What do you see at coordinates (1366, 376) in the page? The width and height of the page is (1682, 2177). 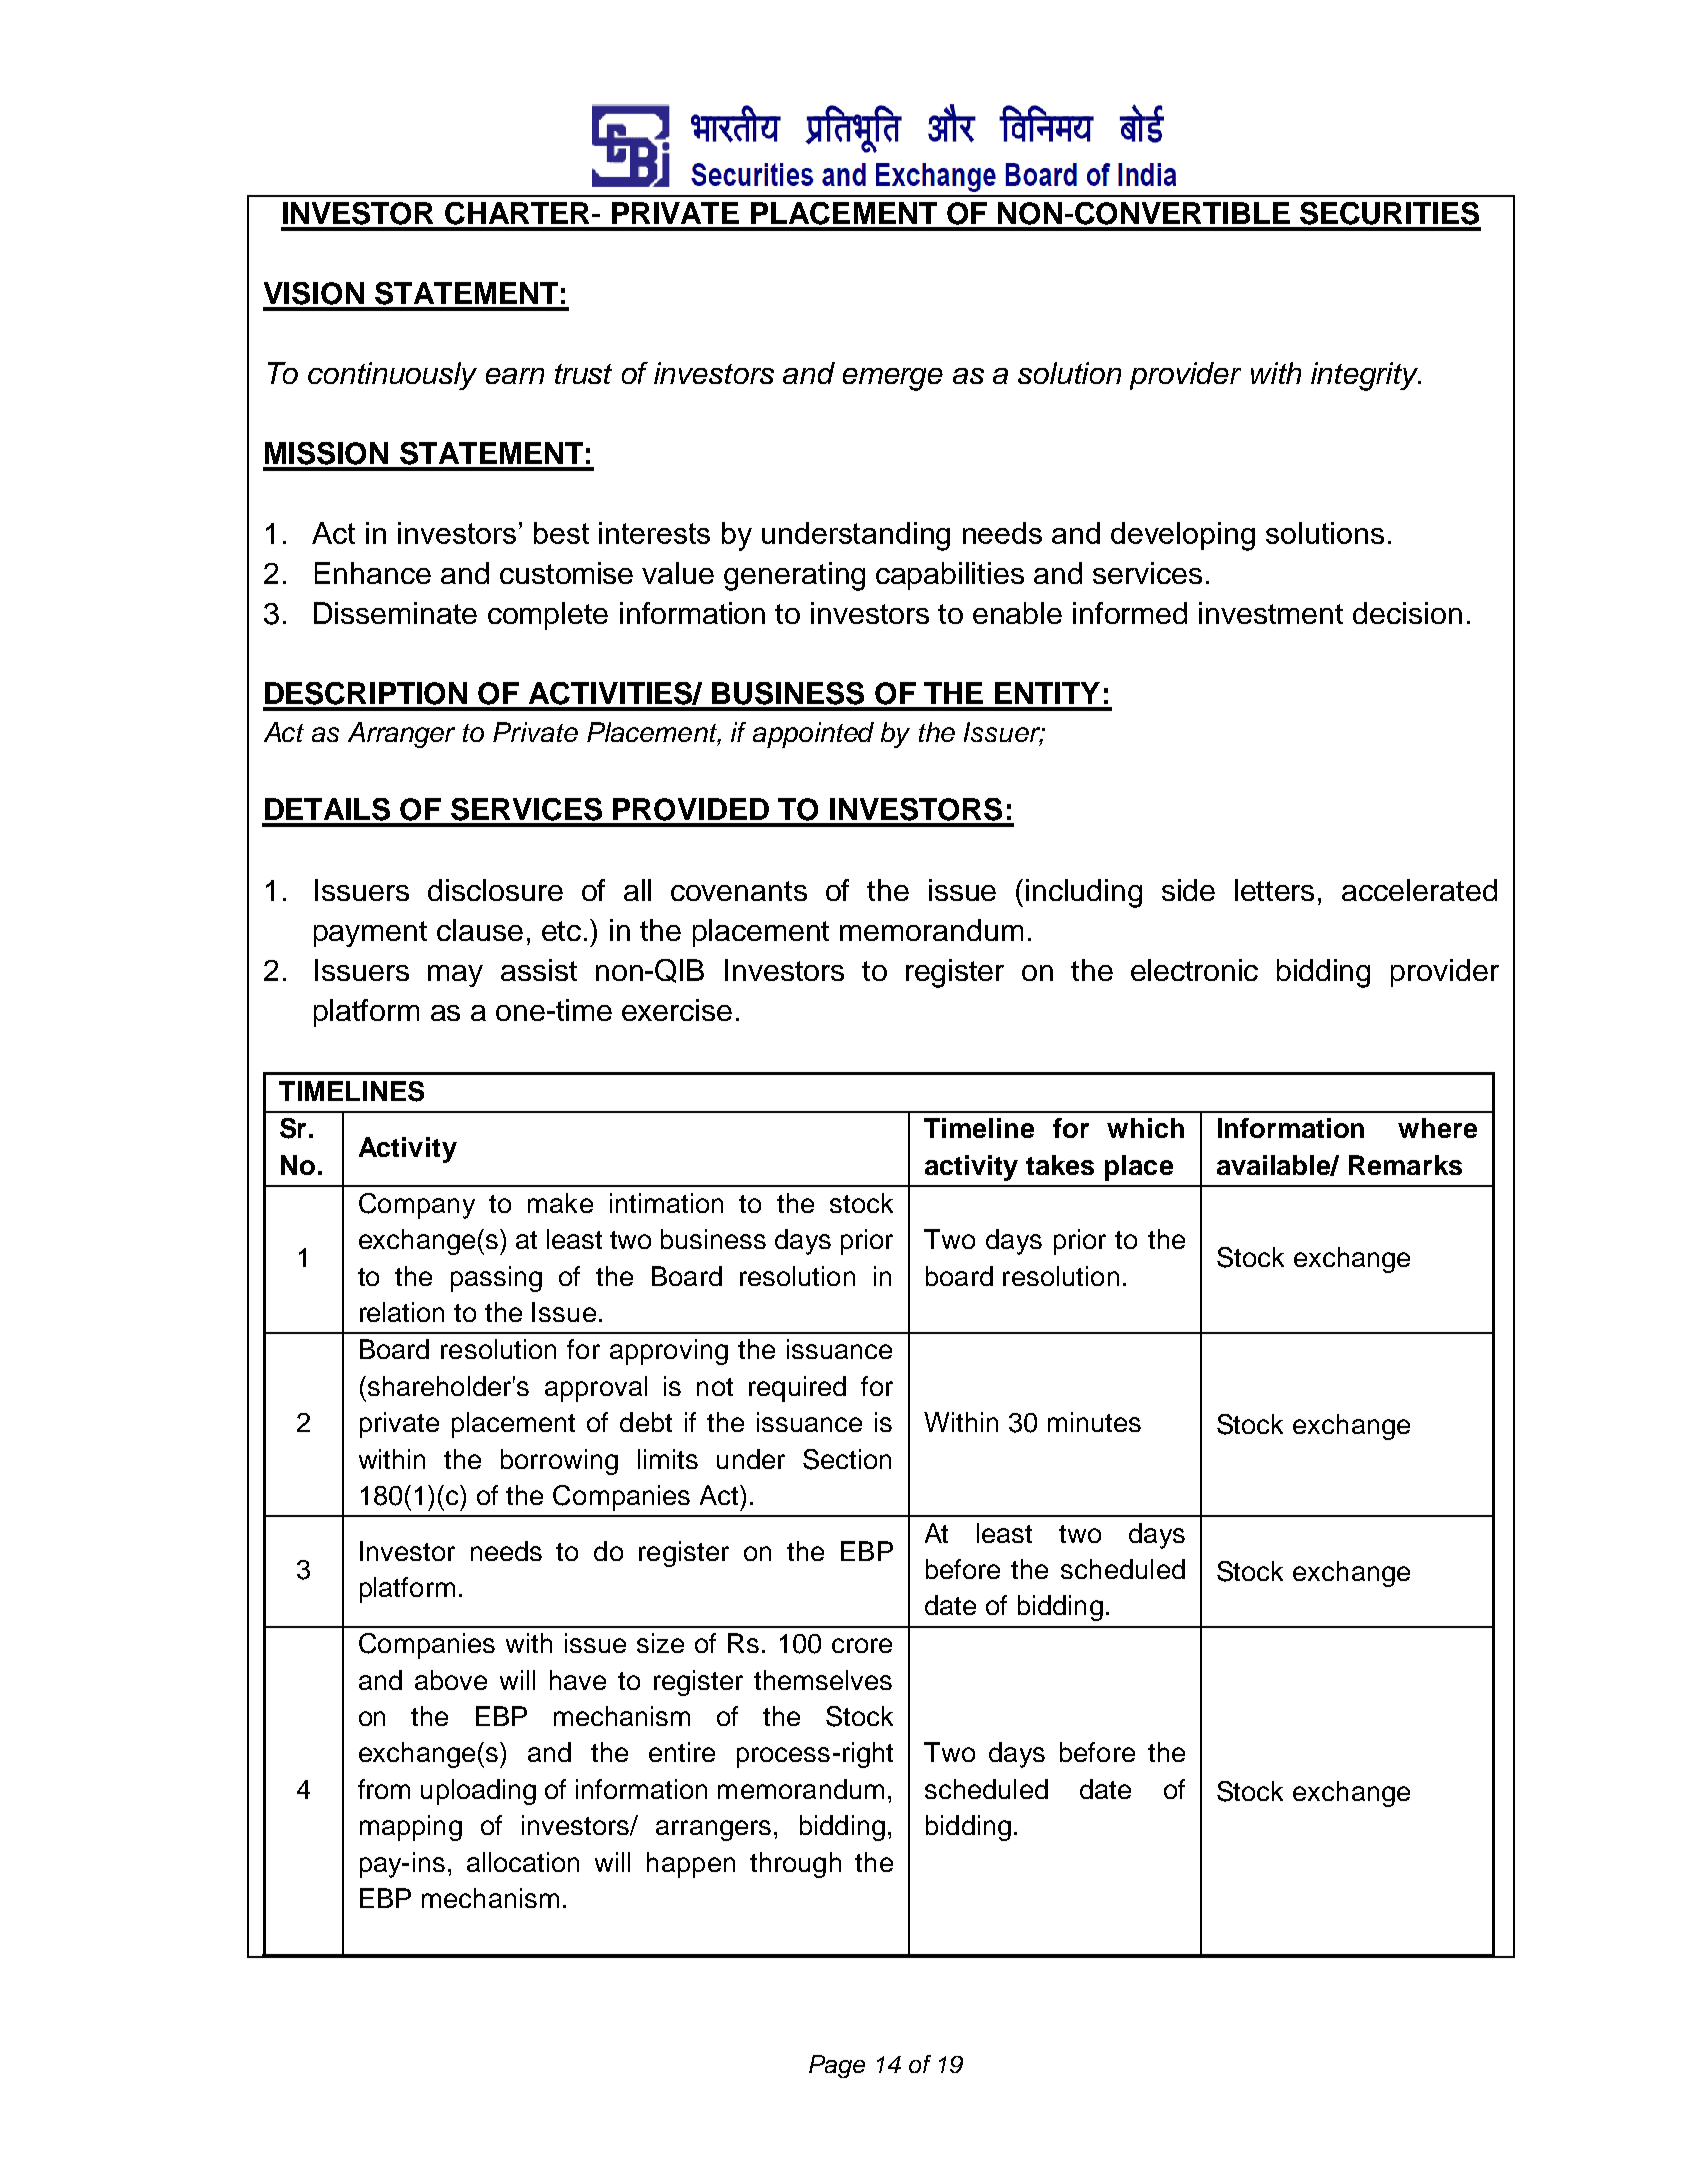 I see `integrity` at bounding box center [1366, 376].
